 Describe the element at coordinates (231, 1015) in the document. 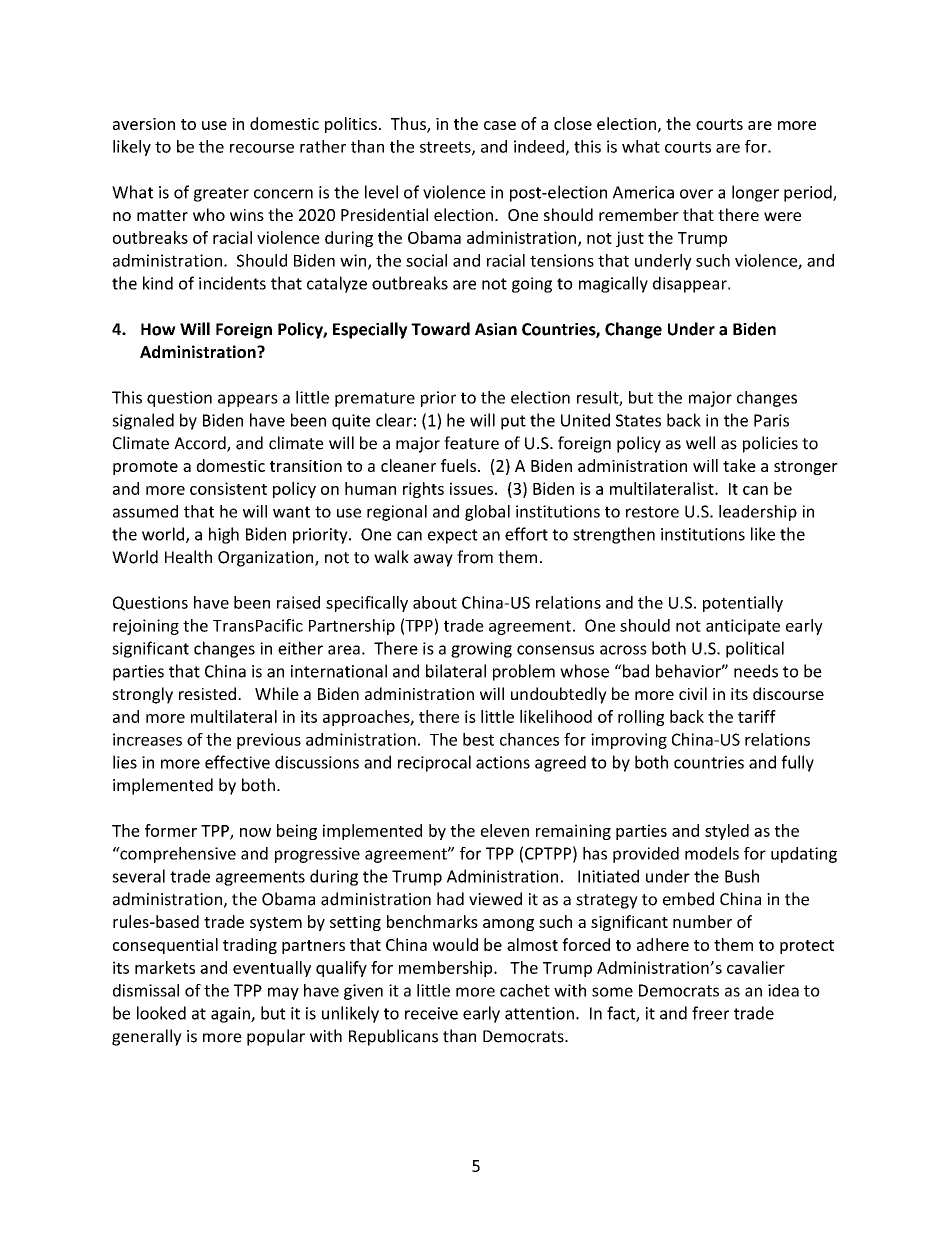

I see `again` at that location.
